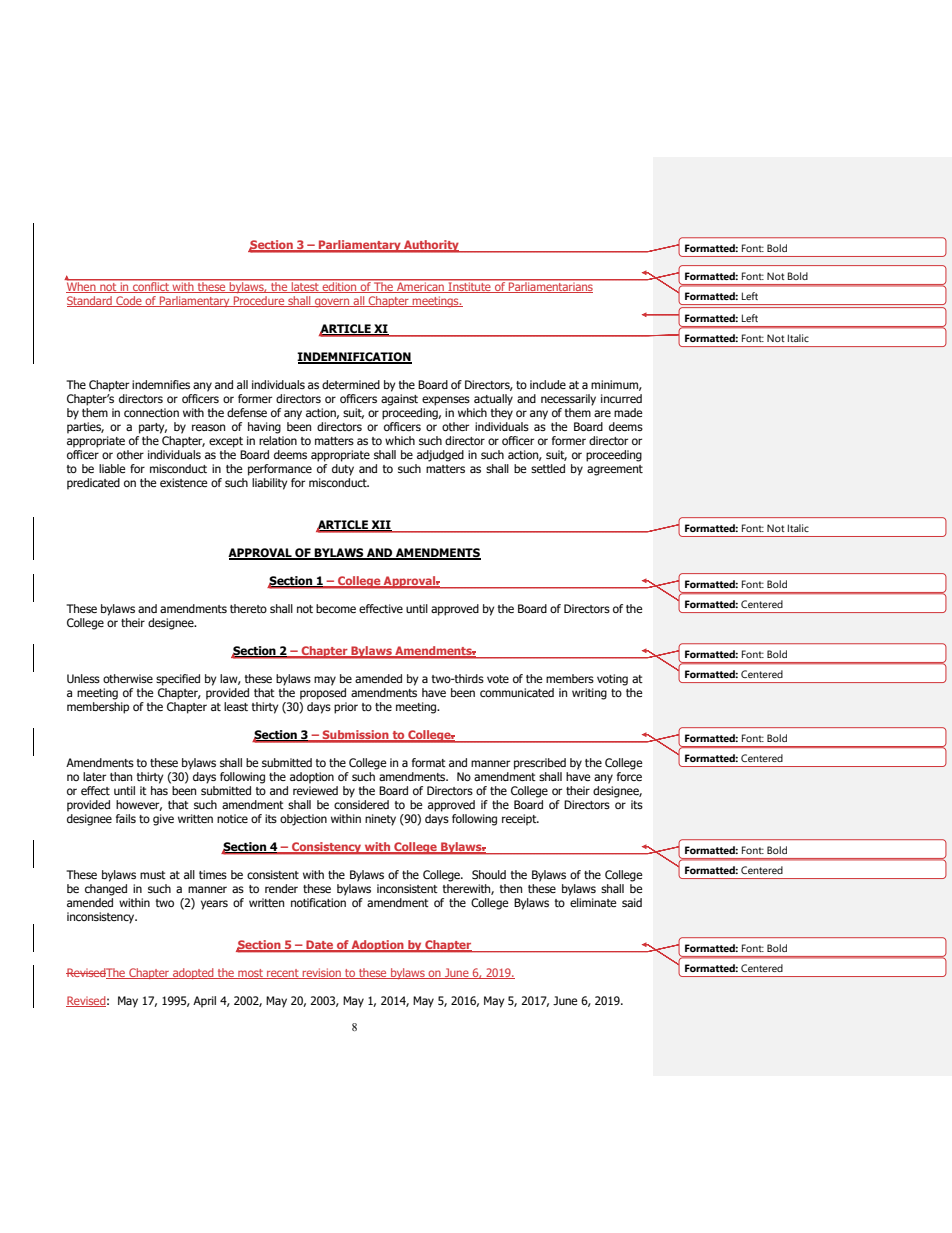  What do you see at coordinates (343, 470) in the screenshot?
I see `duty` at bounding box center [343, 470].
